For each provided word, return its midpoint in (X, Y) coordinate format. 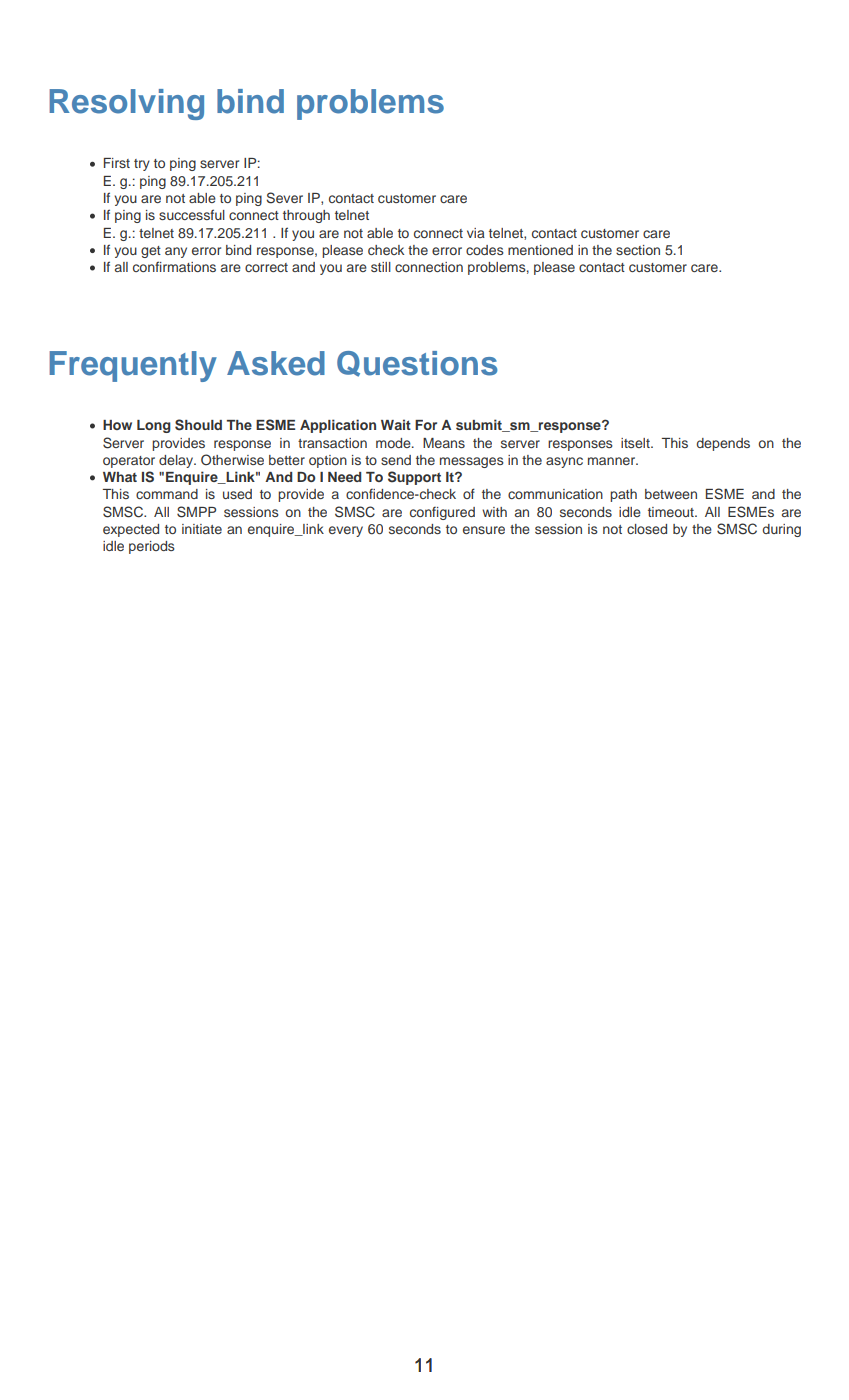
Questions (417, 364)
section (638, 250)
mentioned (540, 250)
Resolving (126, 104)
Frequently (133, 366)
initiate (202, 529)
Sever (284, 198)
